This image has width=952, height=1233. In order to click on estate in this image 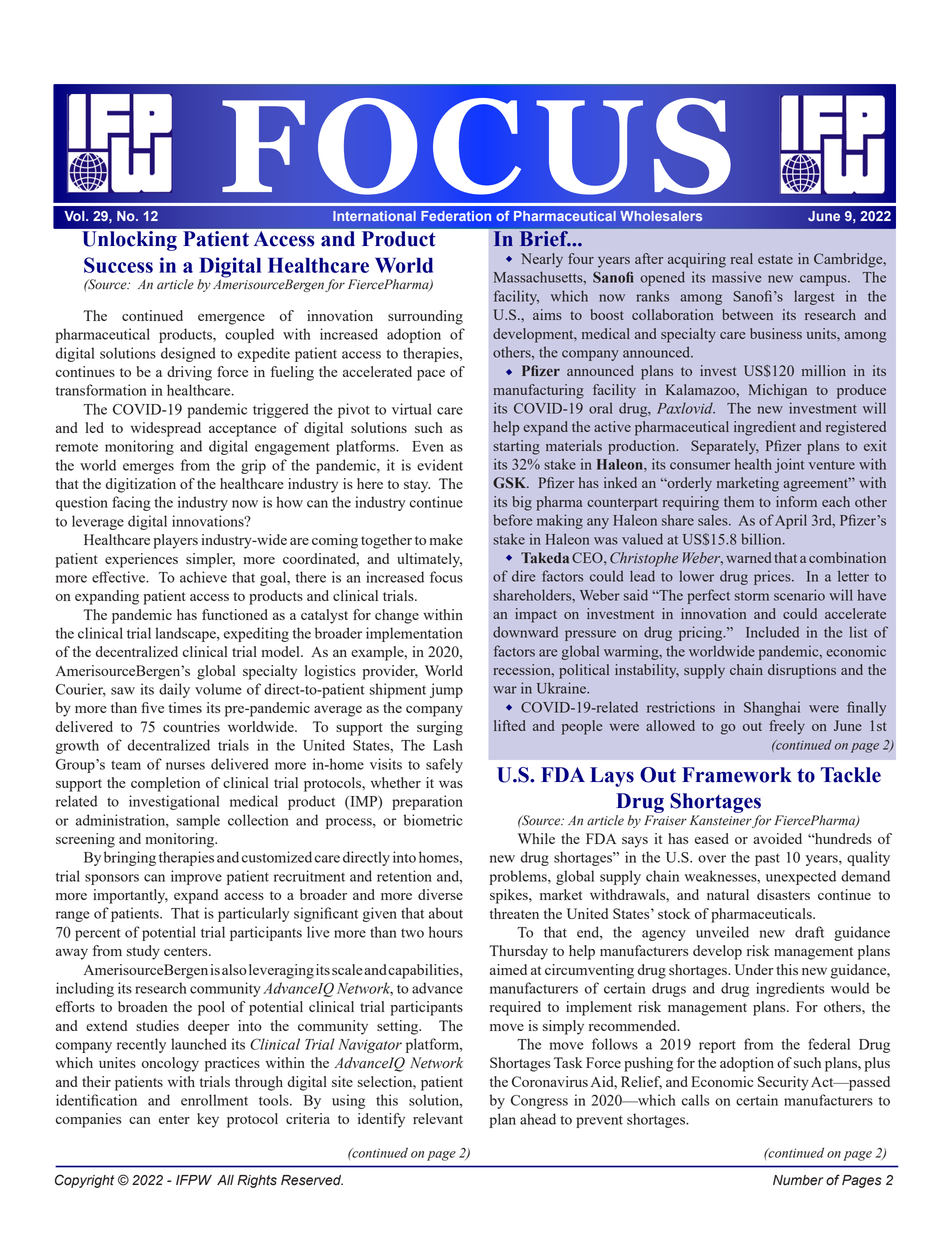, I will do `click(775, 259)`.
